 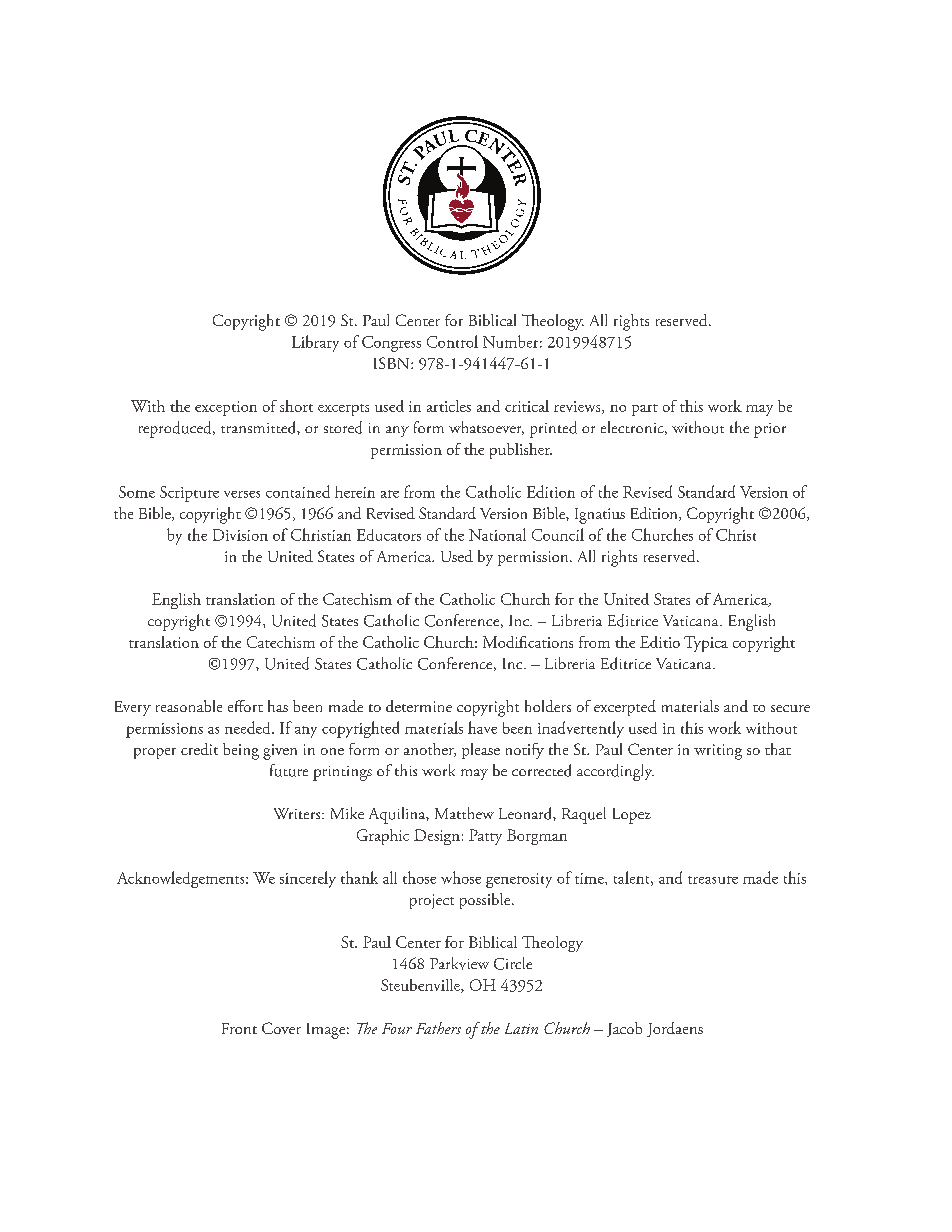 What do you see at coordinates (189, 706) in the screenshot?
I see `reasonable` at bounding box center [189, 706].
